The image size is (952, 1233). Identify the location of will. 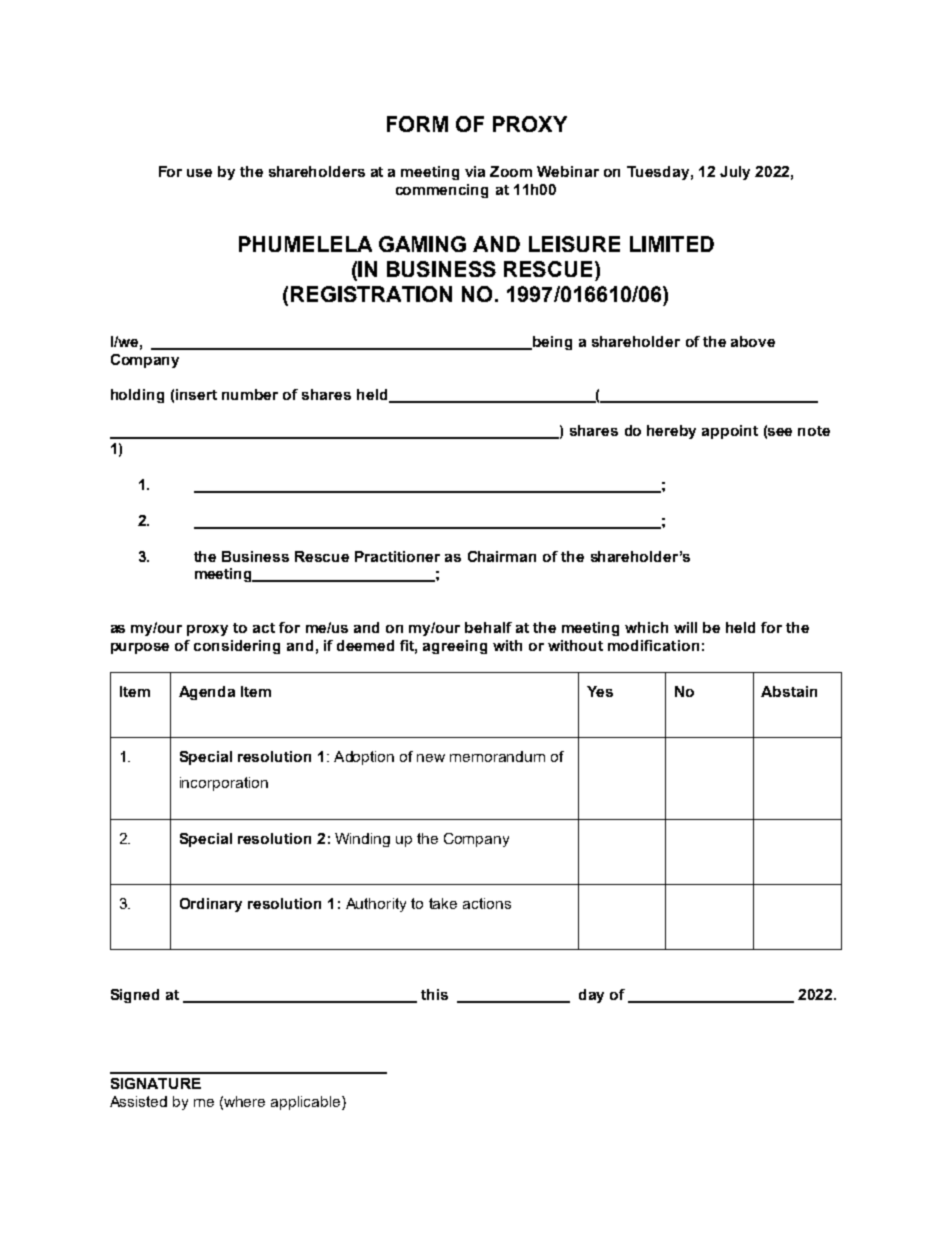
(685, 627).
